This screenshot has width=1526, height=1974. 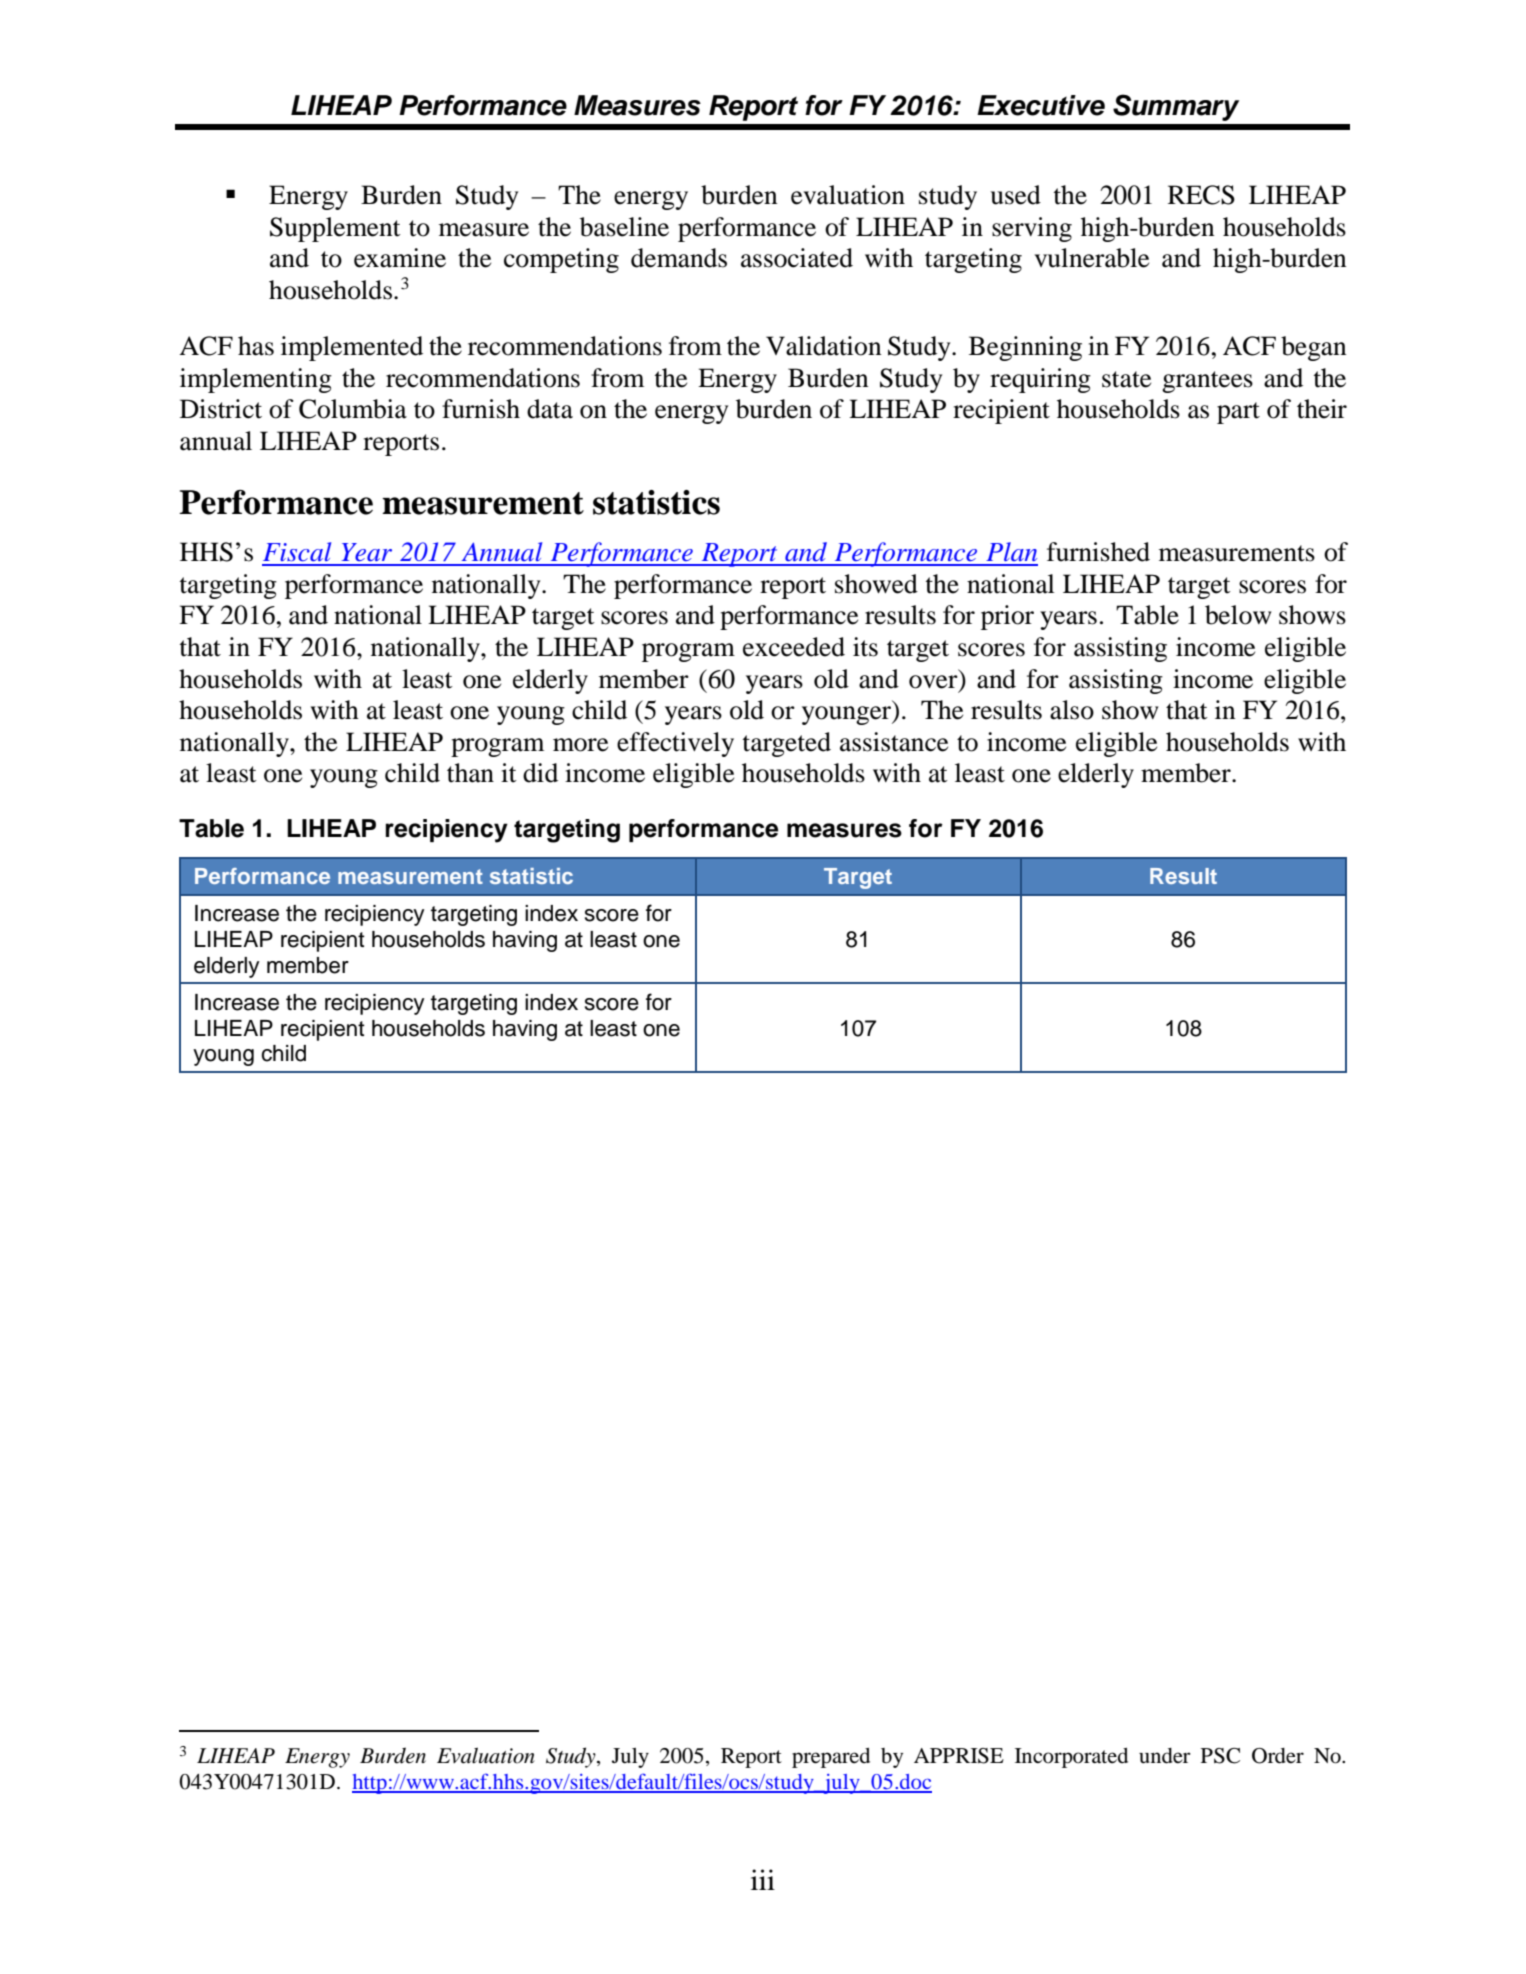 I want to click on RECS, so click(x=1201, y=195).
